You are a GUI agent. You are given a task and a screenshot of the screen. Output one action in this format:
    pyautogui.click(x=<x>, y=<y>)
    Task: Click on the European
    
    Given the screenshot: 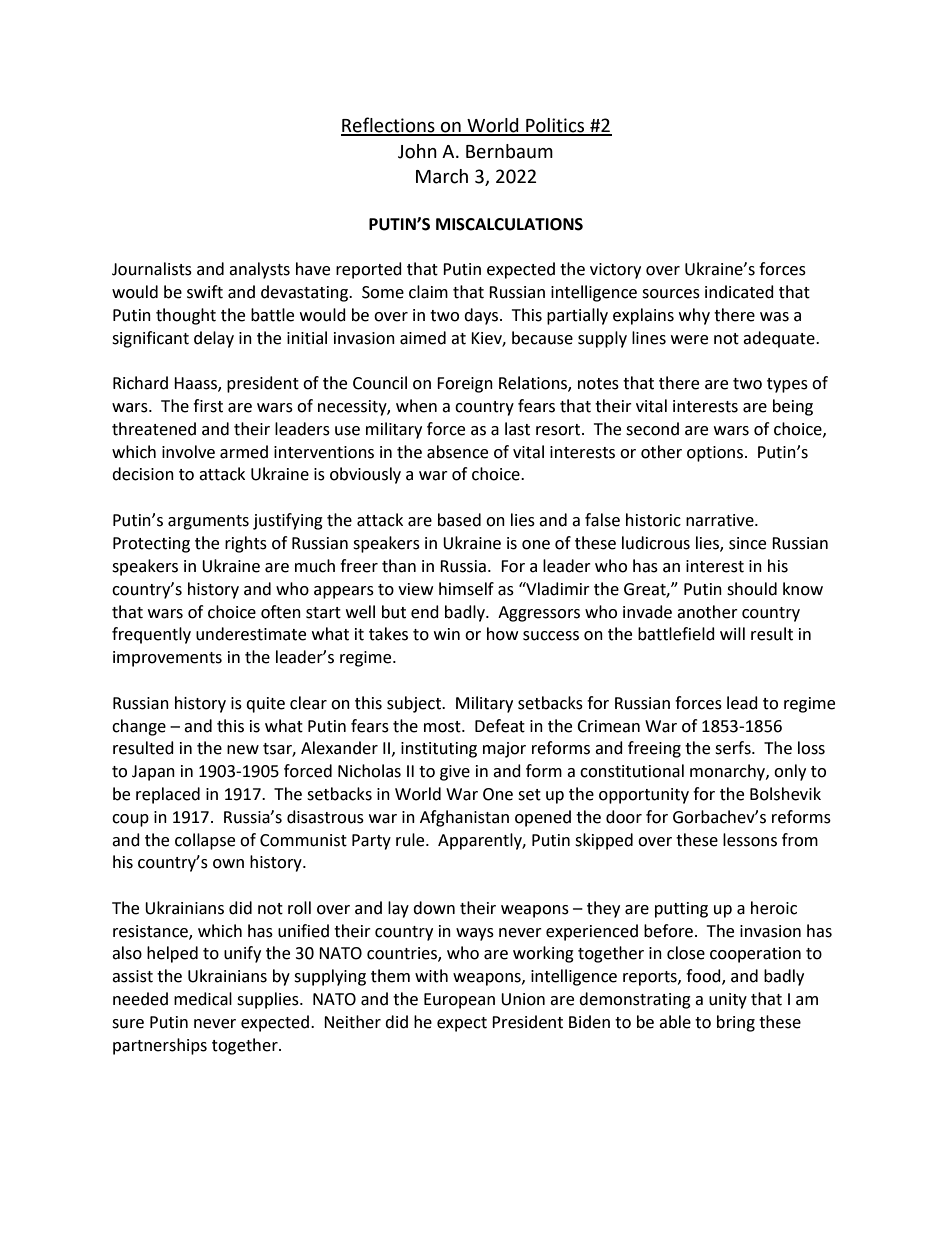 What is the action you would take?
    pyautogui.click(x=459, y=1001)
